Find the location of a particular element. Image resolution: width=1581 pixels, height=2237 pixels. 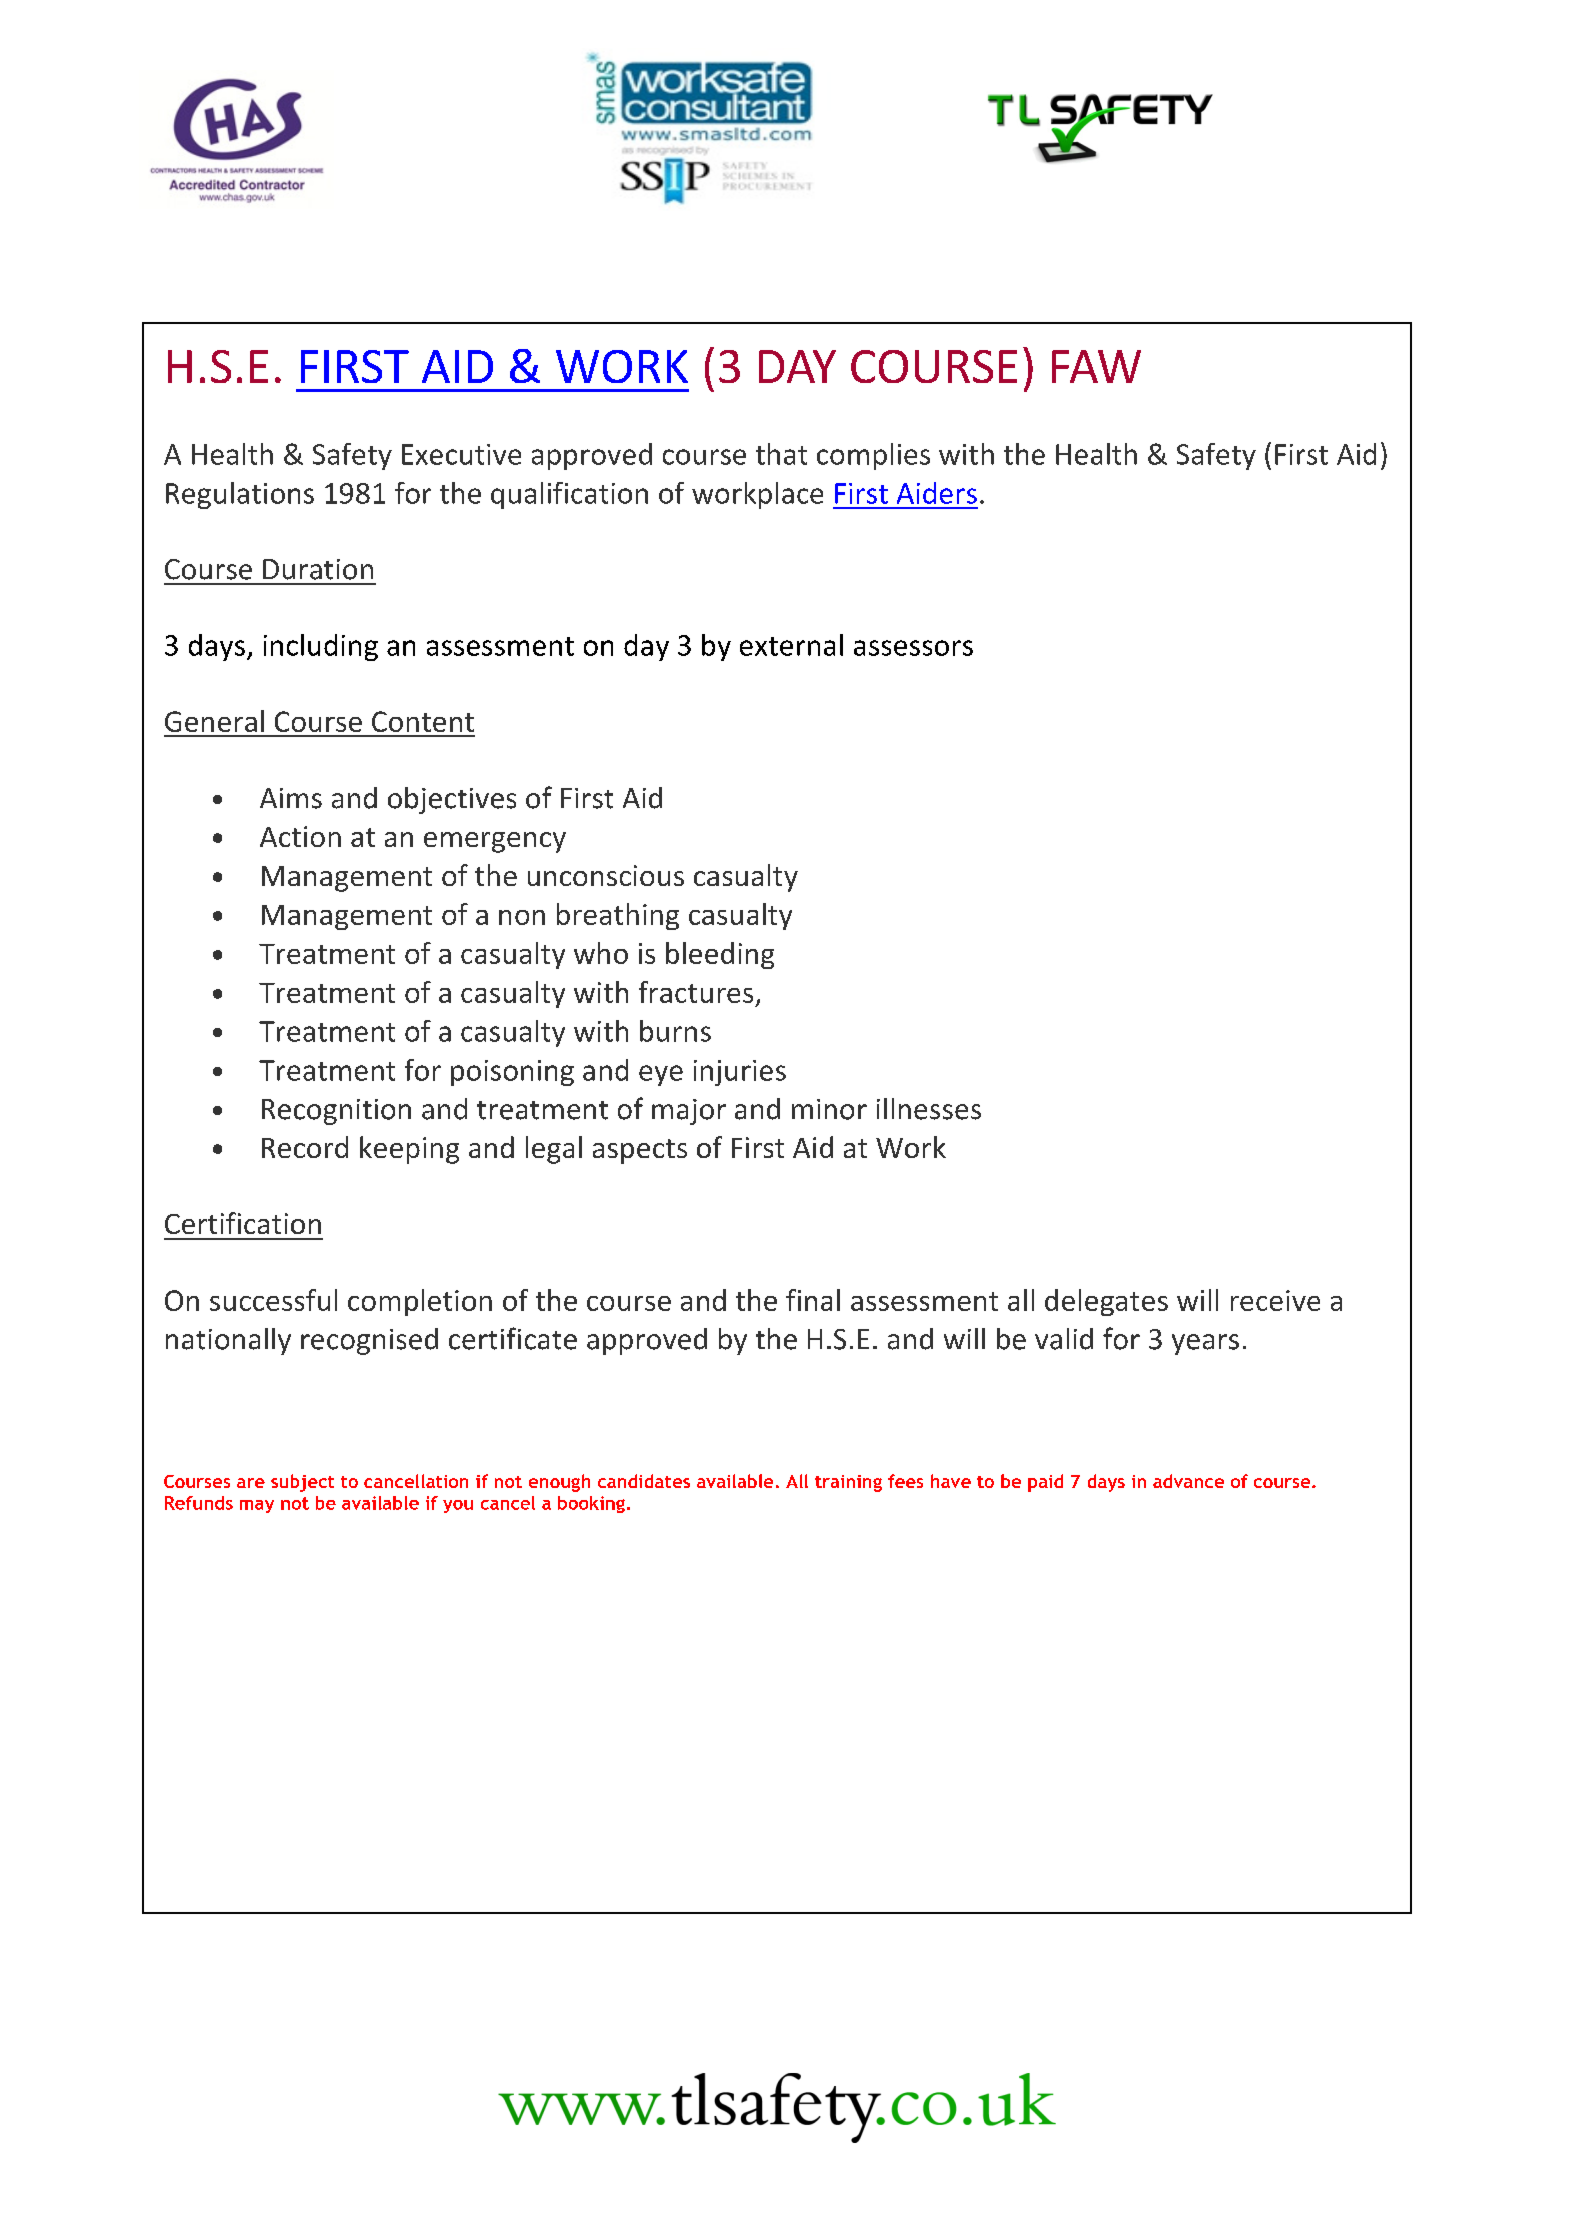

subject is located at coordinates (302, 1483).
